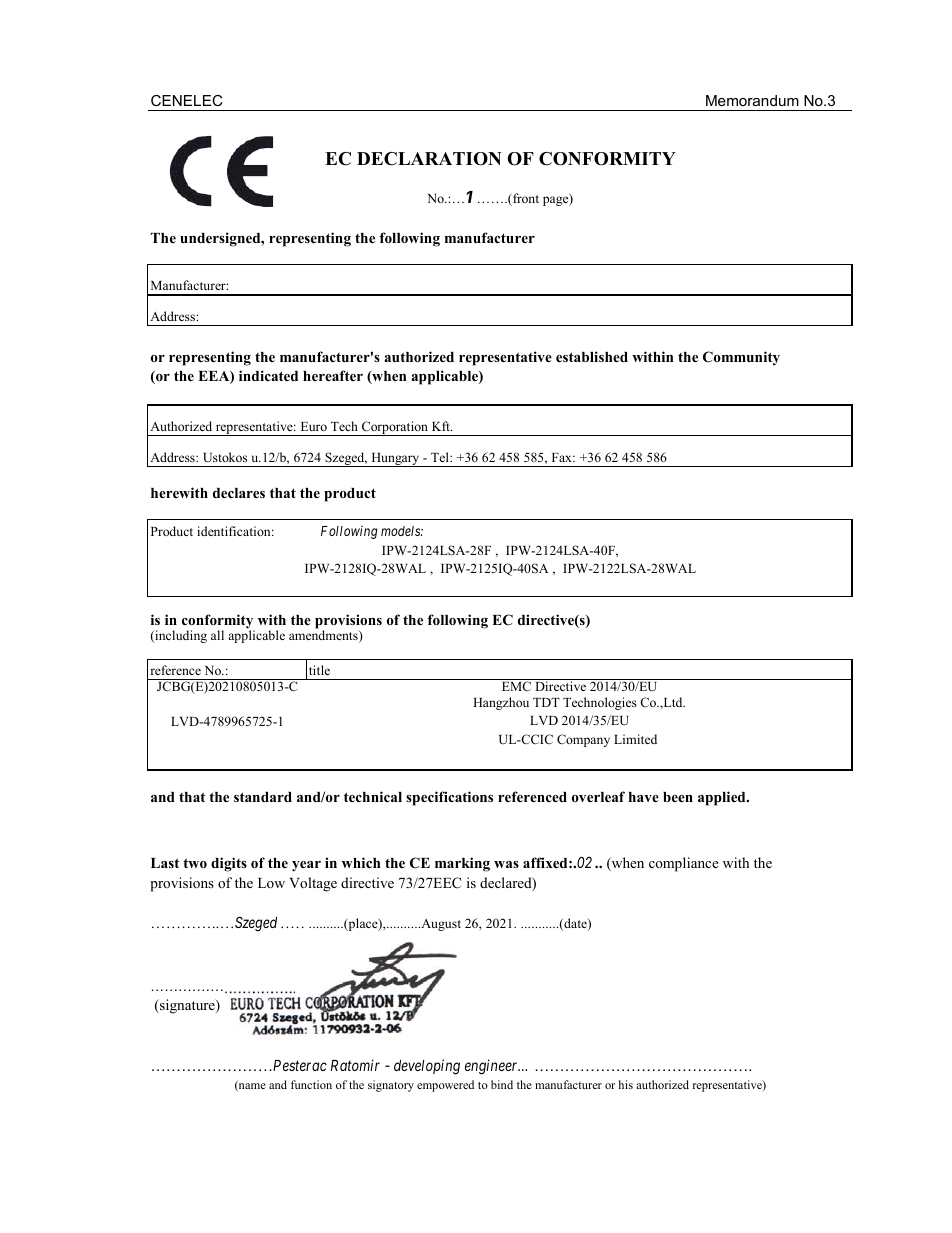  I want to click on signature, so click(187, 1006).
